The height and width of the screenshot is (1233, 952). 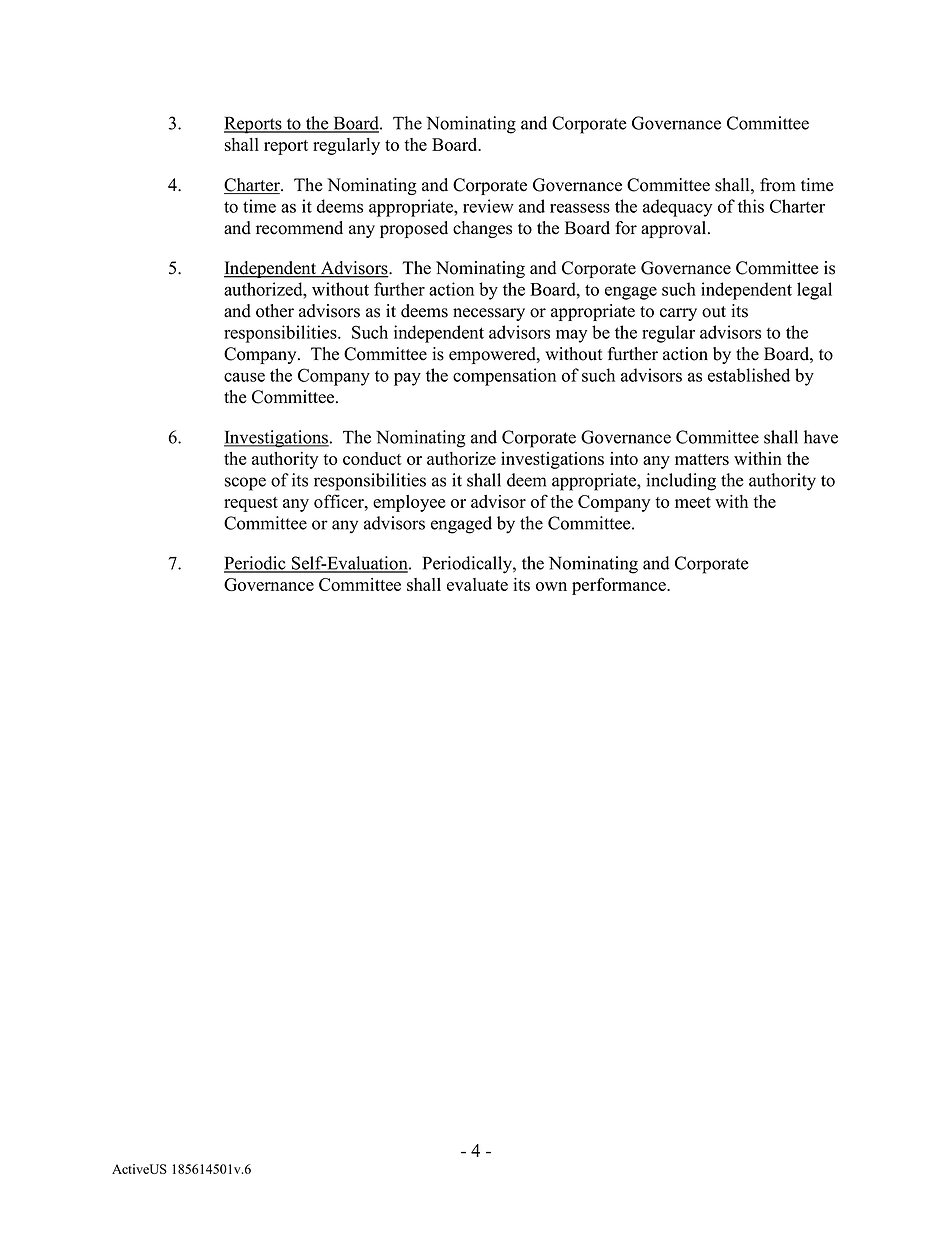 What do you see at coordinates (477, 584) in the screenshot?
I see `evaluate` at bounding box center [477, 584].
